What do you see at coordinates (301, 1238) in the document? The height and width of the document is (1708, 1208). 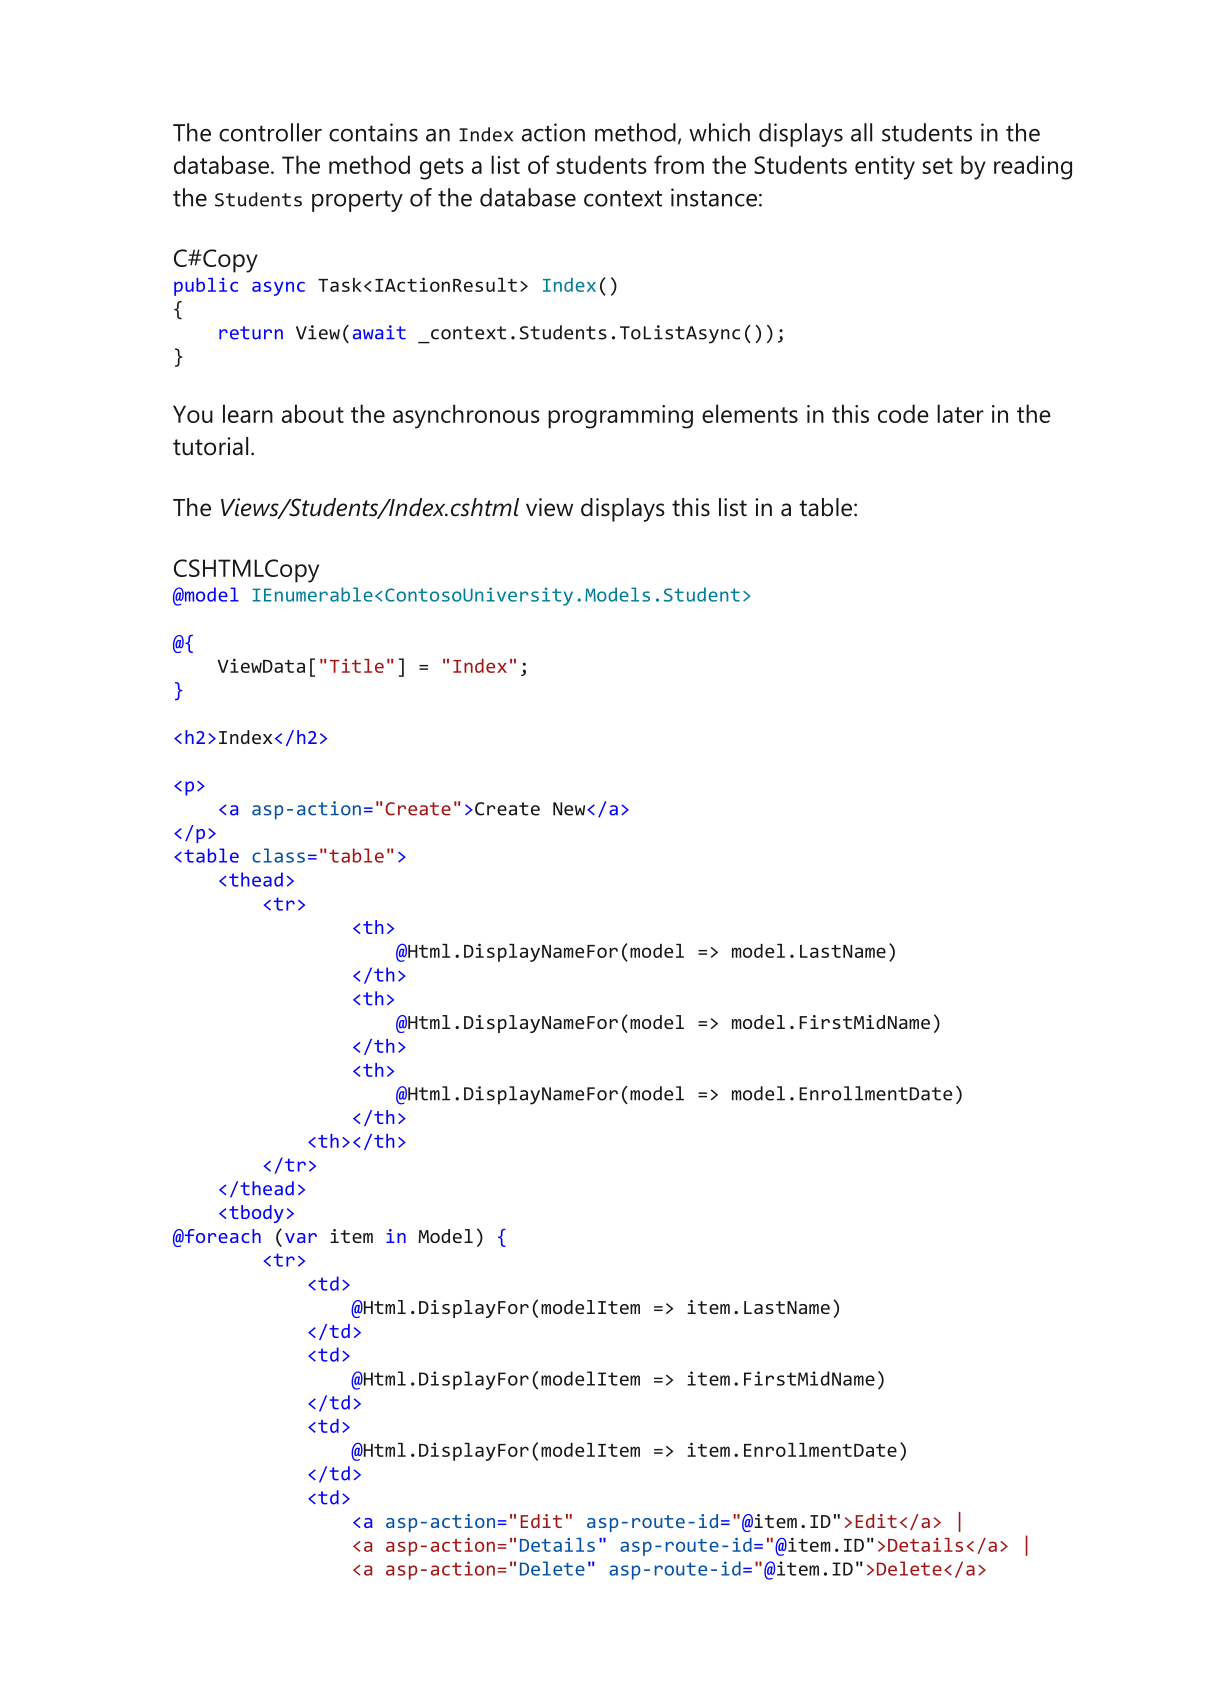 I see `var` at bounding box center [301, 1238].
